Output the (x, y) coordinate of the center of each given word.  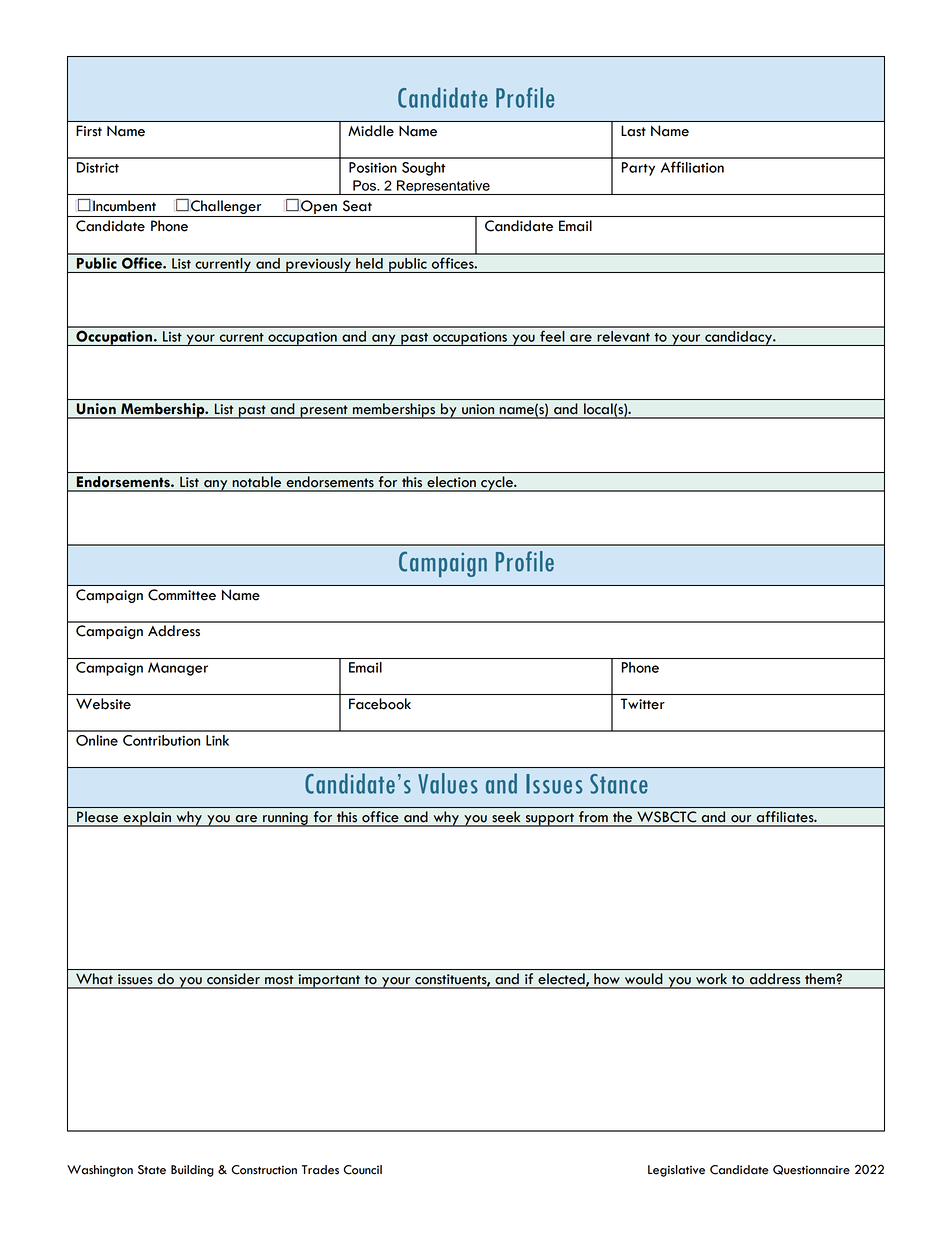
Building (192, 1171)
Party (638, 169)
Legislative (676, 1171)
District (98, 167)
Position (373, 167)
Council (362, 1170)
